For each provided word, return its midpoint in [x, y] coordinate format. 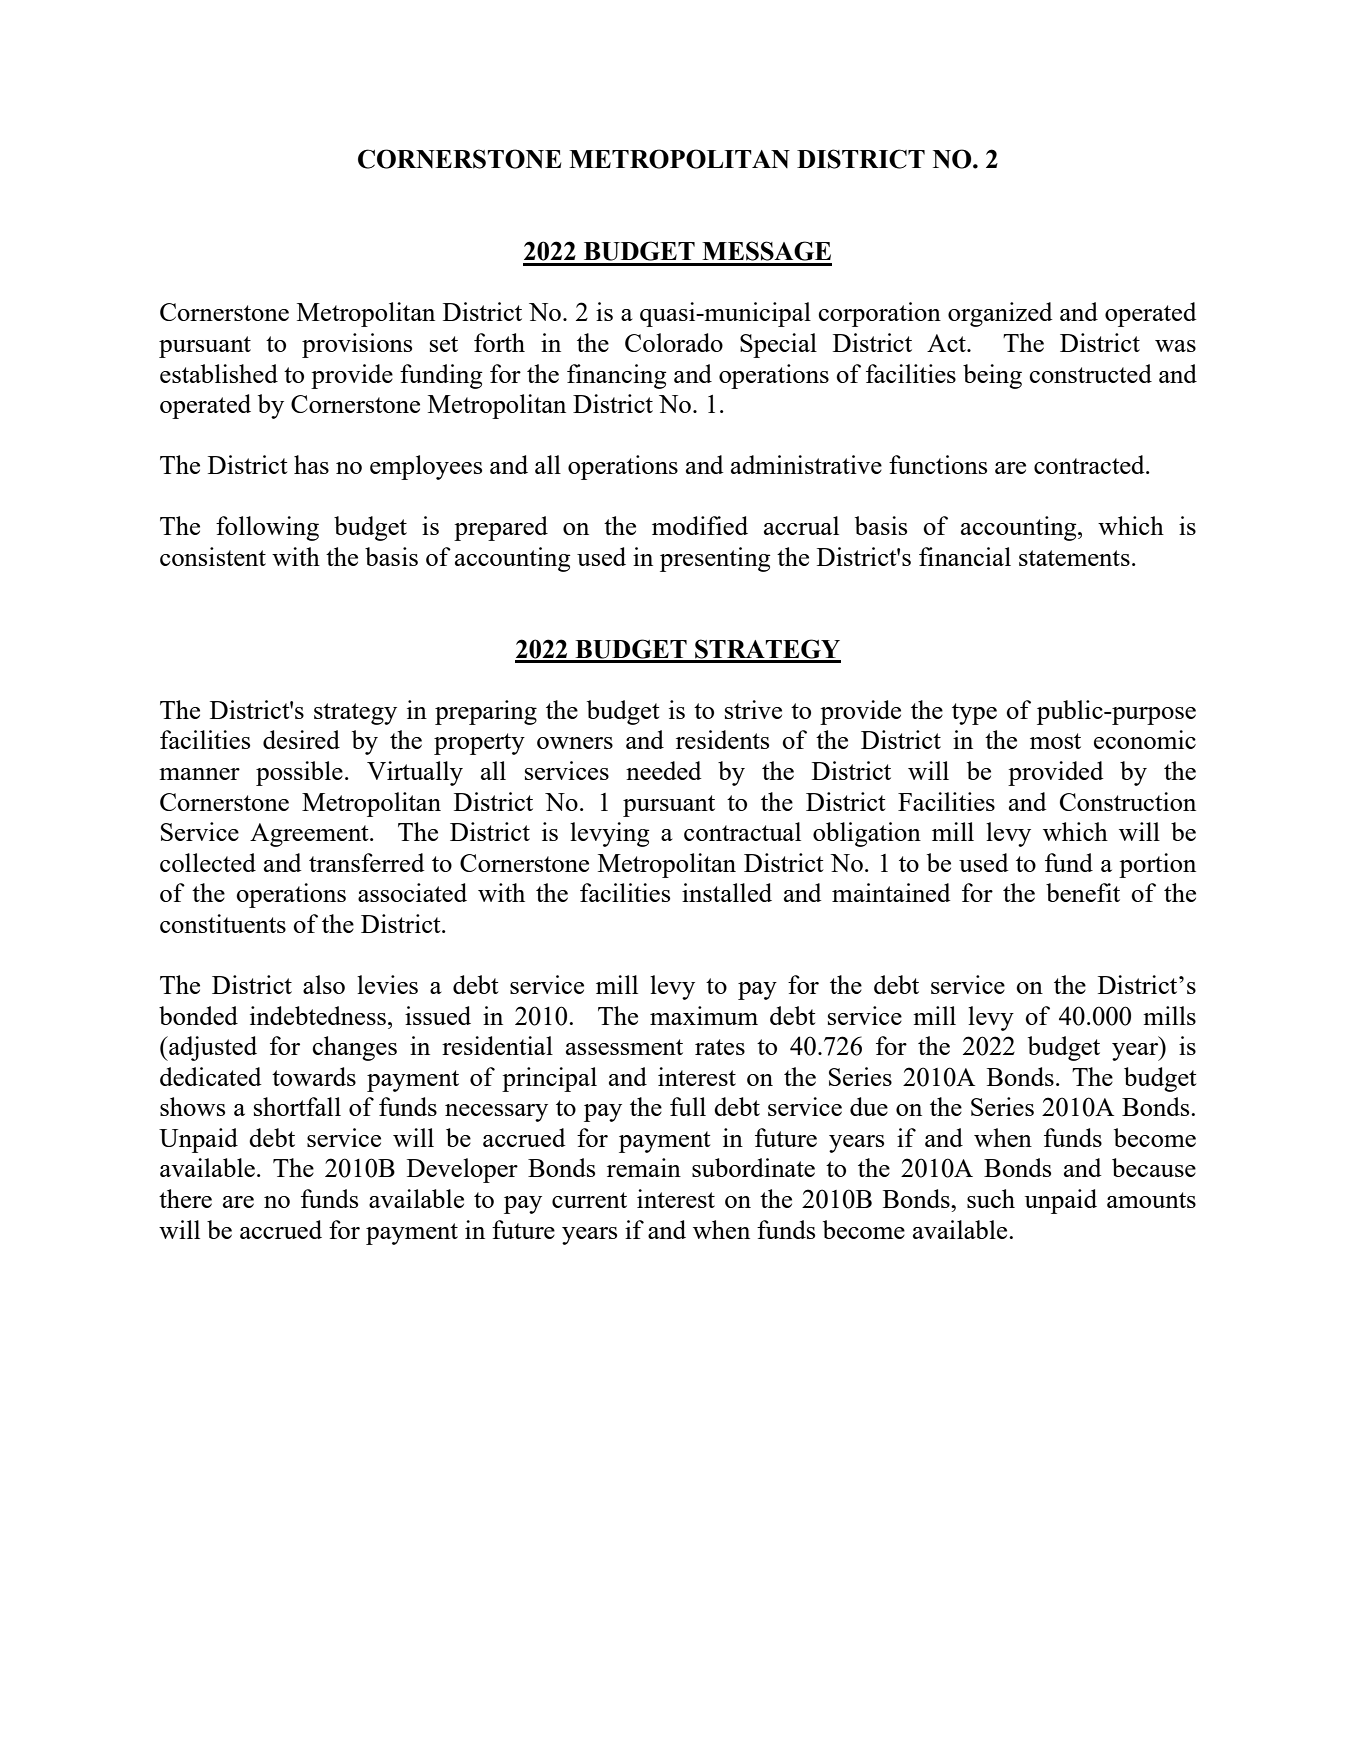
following [267, 528]
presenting [715, 559]
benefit [1083, 892]
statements [1074, 558]
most [1055, 741]
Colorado [674, 342]
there [185, 1198]
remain [644, 1167]
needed [664, 770]
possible [299, 773]
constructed [1090, 373]
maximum [704, 1015]
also [324, 984]
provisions [357, 345]
